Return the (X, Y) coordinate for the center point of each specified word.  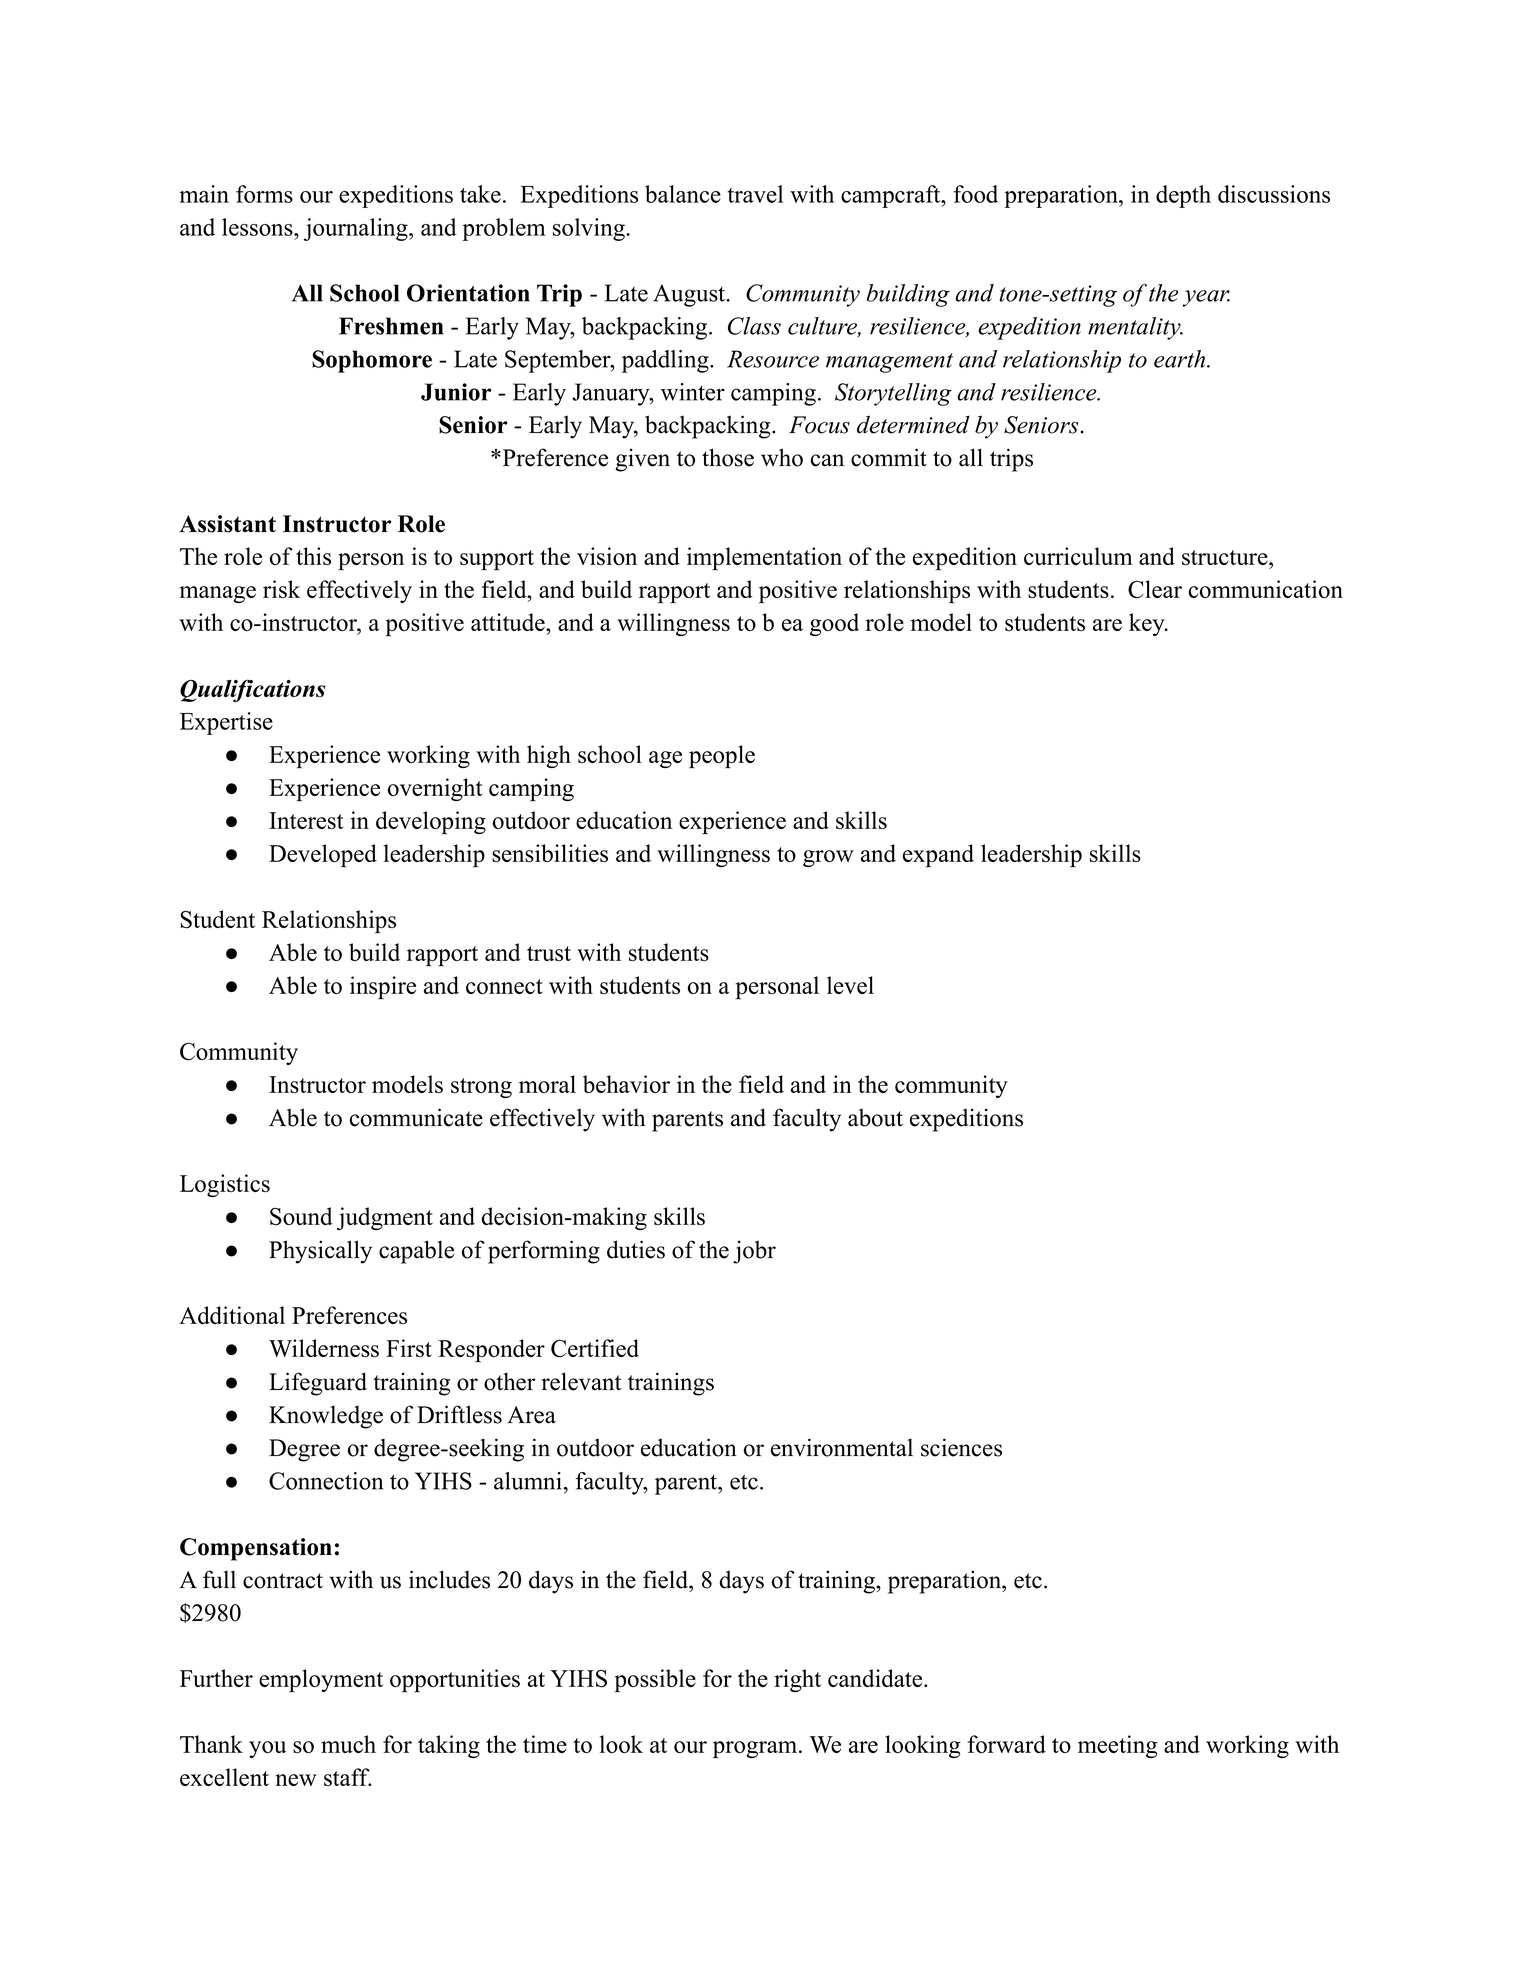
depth (1183, 196)
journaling (357, 229)
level (850, 985)
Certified (595, 1348)
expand (938, 856)
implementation (764, 558)
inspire (383, 987)
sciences (961, 1447)
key (1148, 624)
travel (755, 194)
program (756, 1750)
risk (281, 589)
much (348, 1744)
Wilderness (324, 1348)
